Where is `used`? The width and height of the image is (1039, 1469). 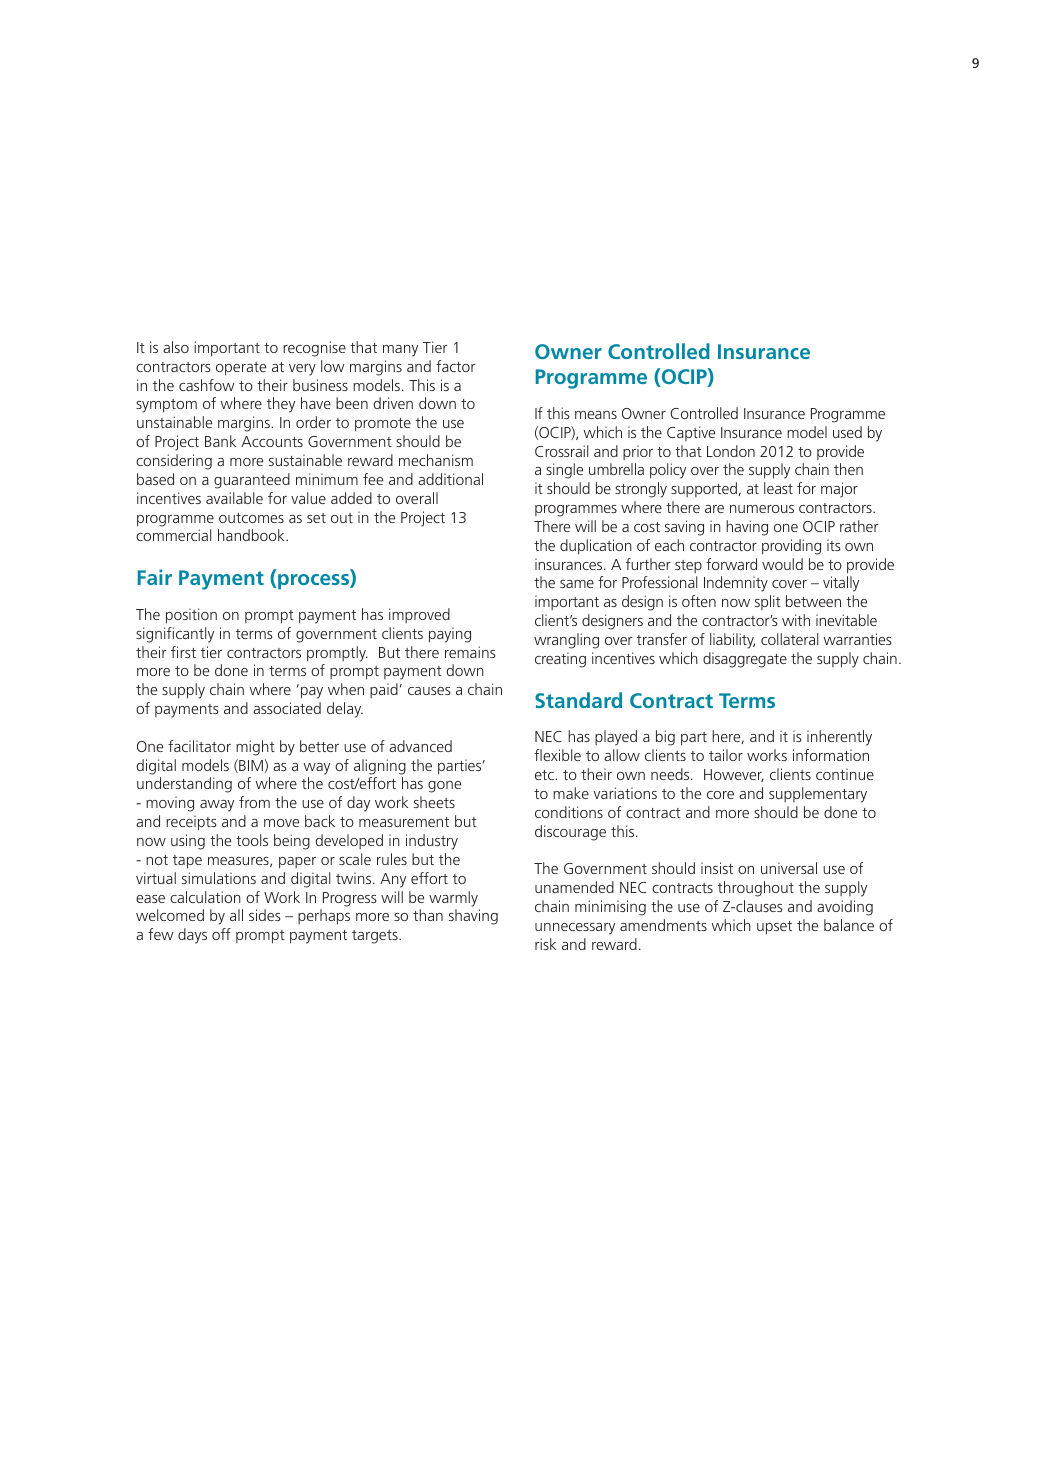
used is located at coordinates (847, 432).
